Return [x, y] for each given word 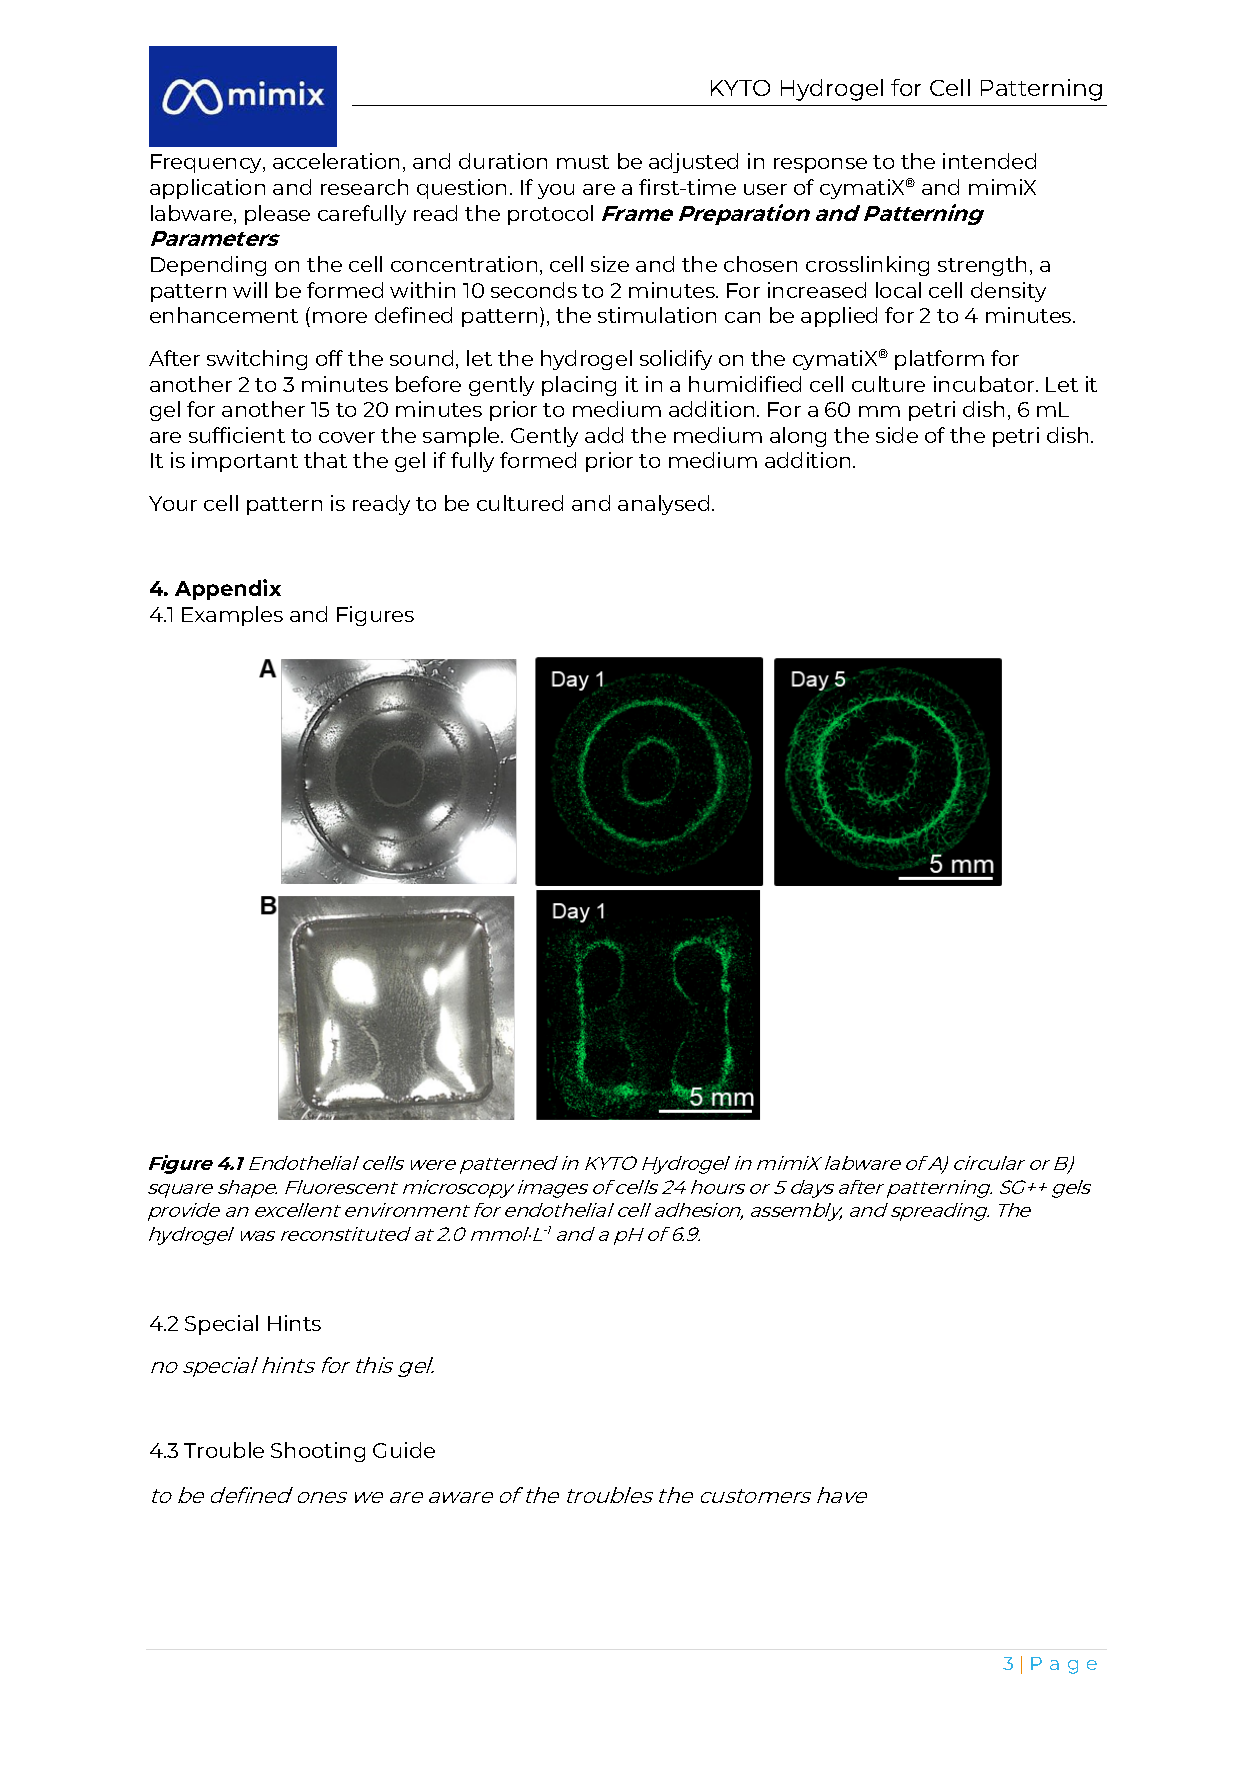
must [583, 162]
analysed [663, 505]
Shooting [318, 1452]
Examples [232, 616]
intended [989, 161]
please [277, 215]
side [897, 435]
